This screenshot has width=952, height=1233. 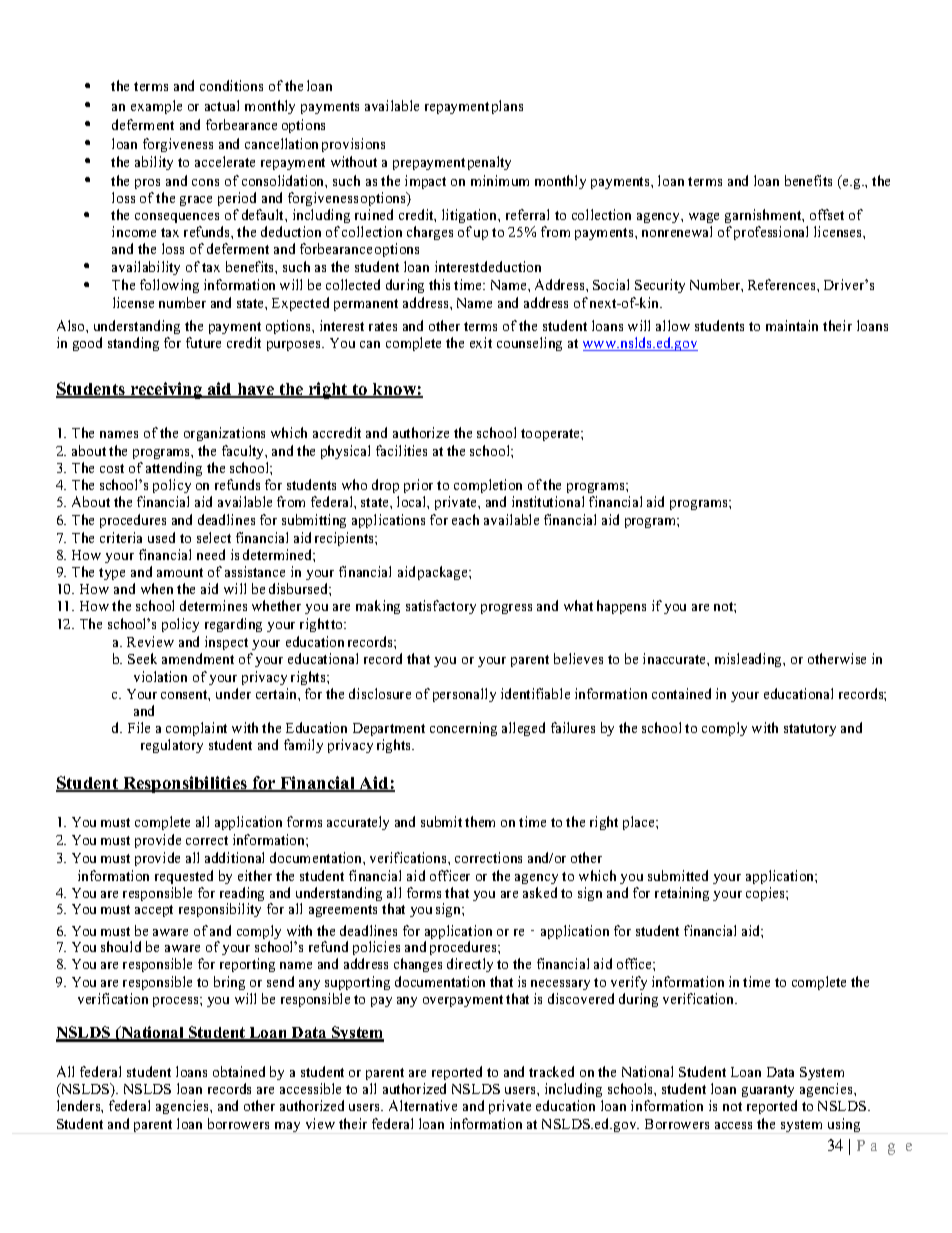 What do you see at coordinates (792, 325) in the screenshot?
I see `maintain` at bounding box center [792, 325].
